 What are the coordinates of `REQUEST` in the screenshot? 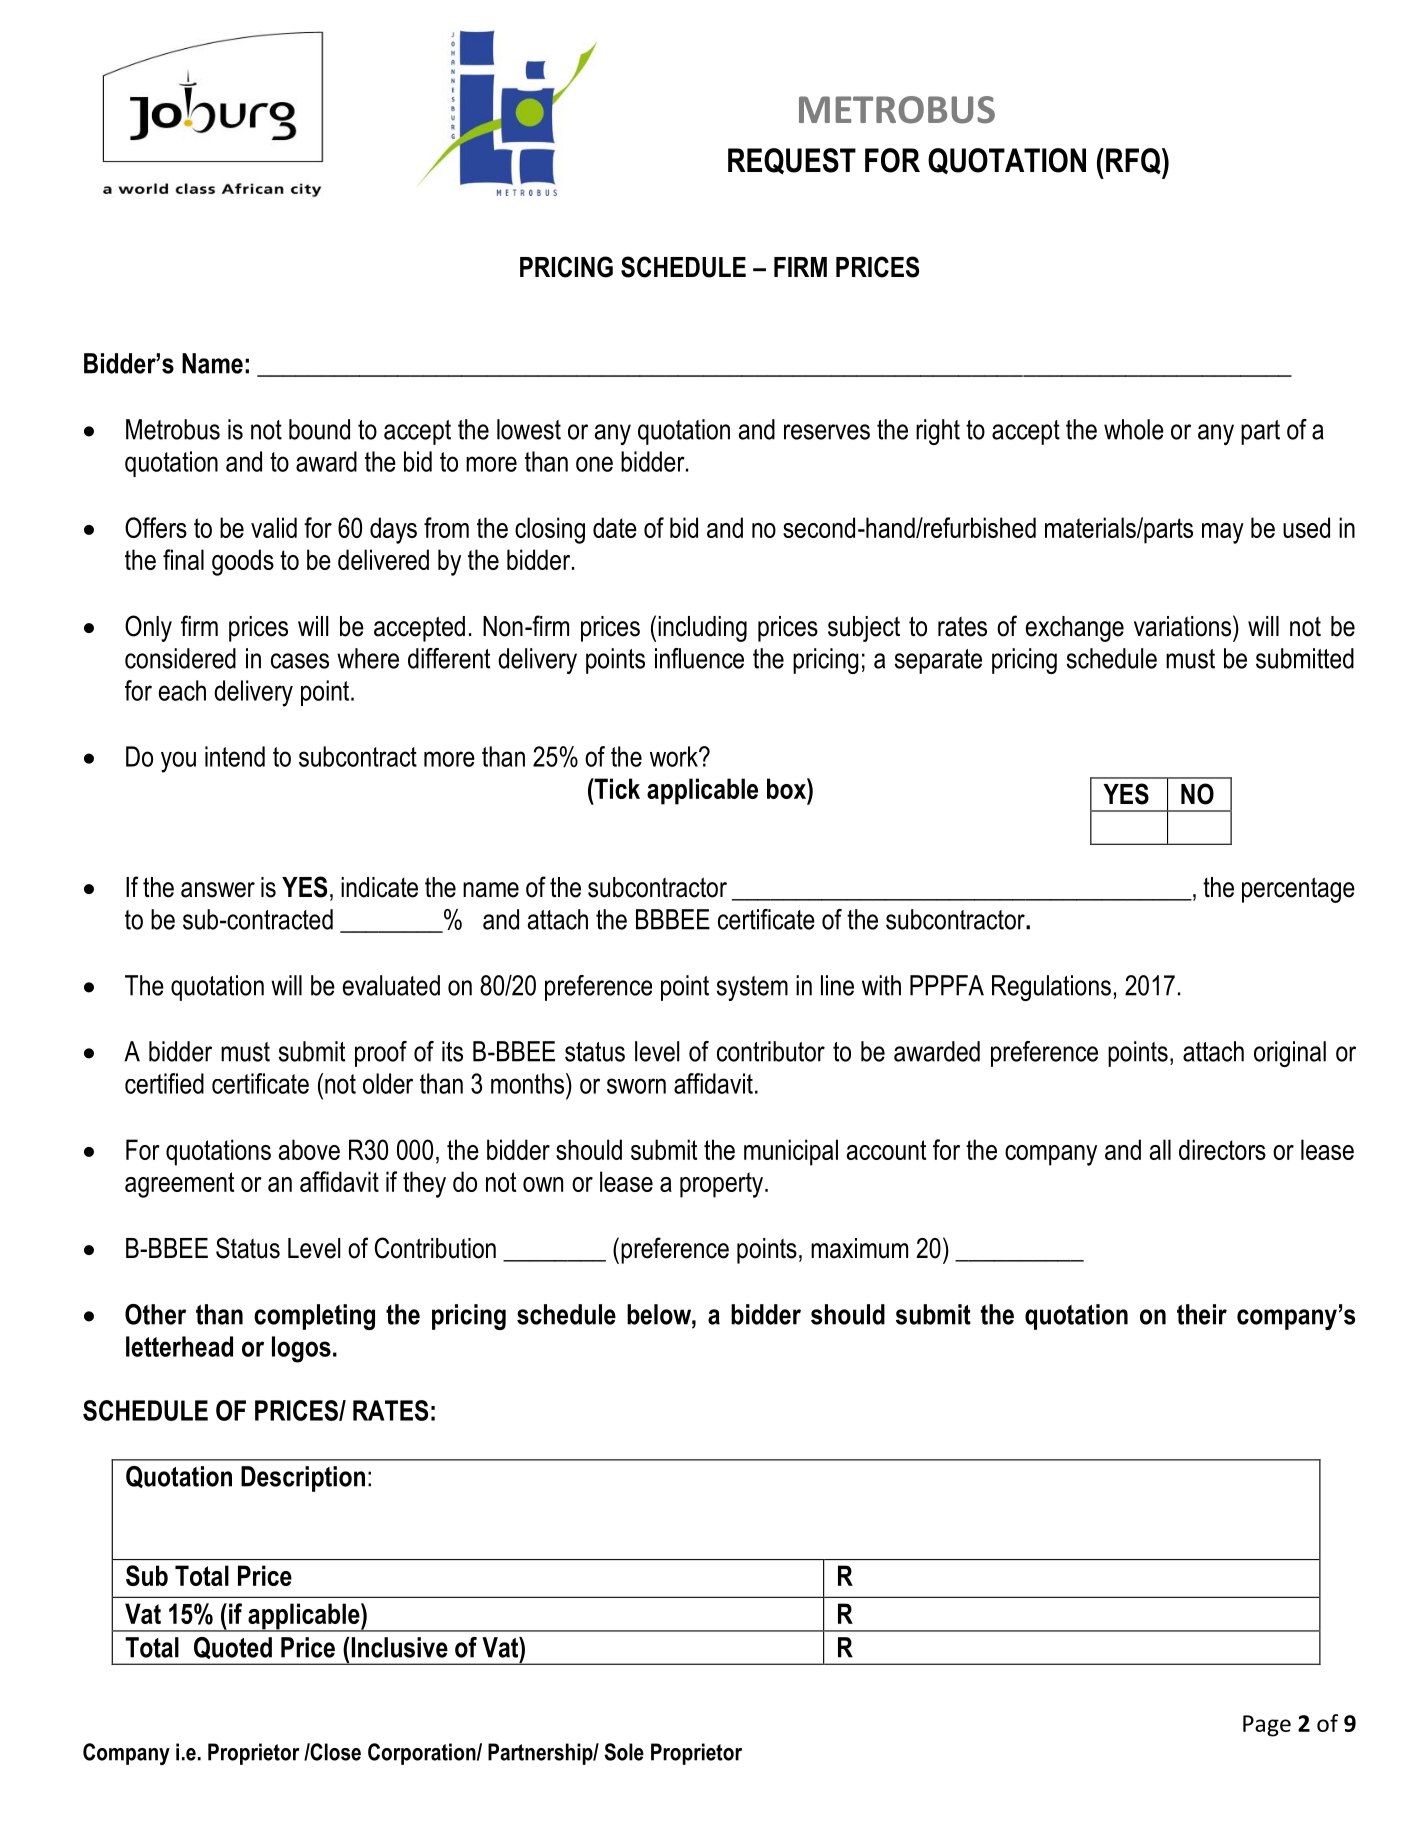 It's located at (792, 161).
